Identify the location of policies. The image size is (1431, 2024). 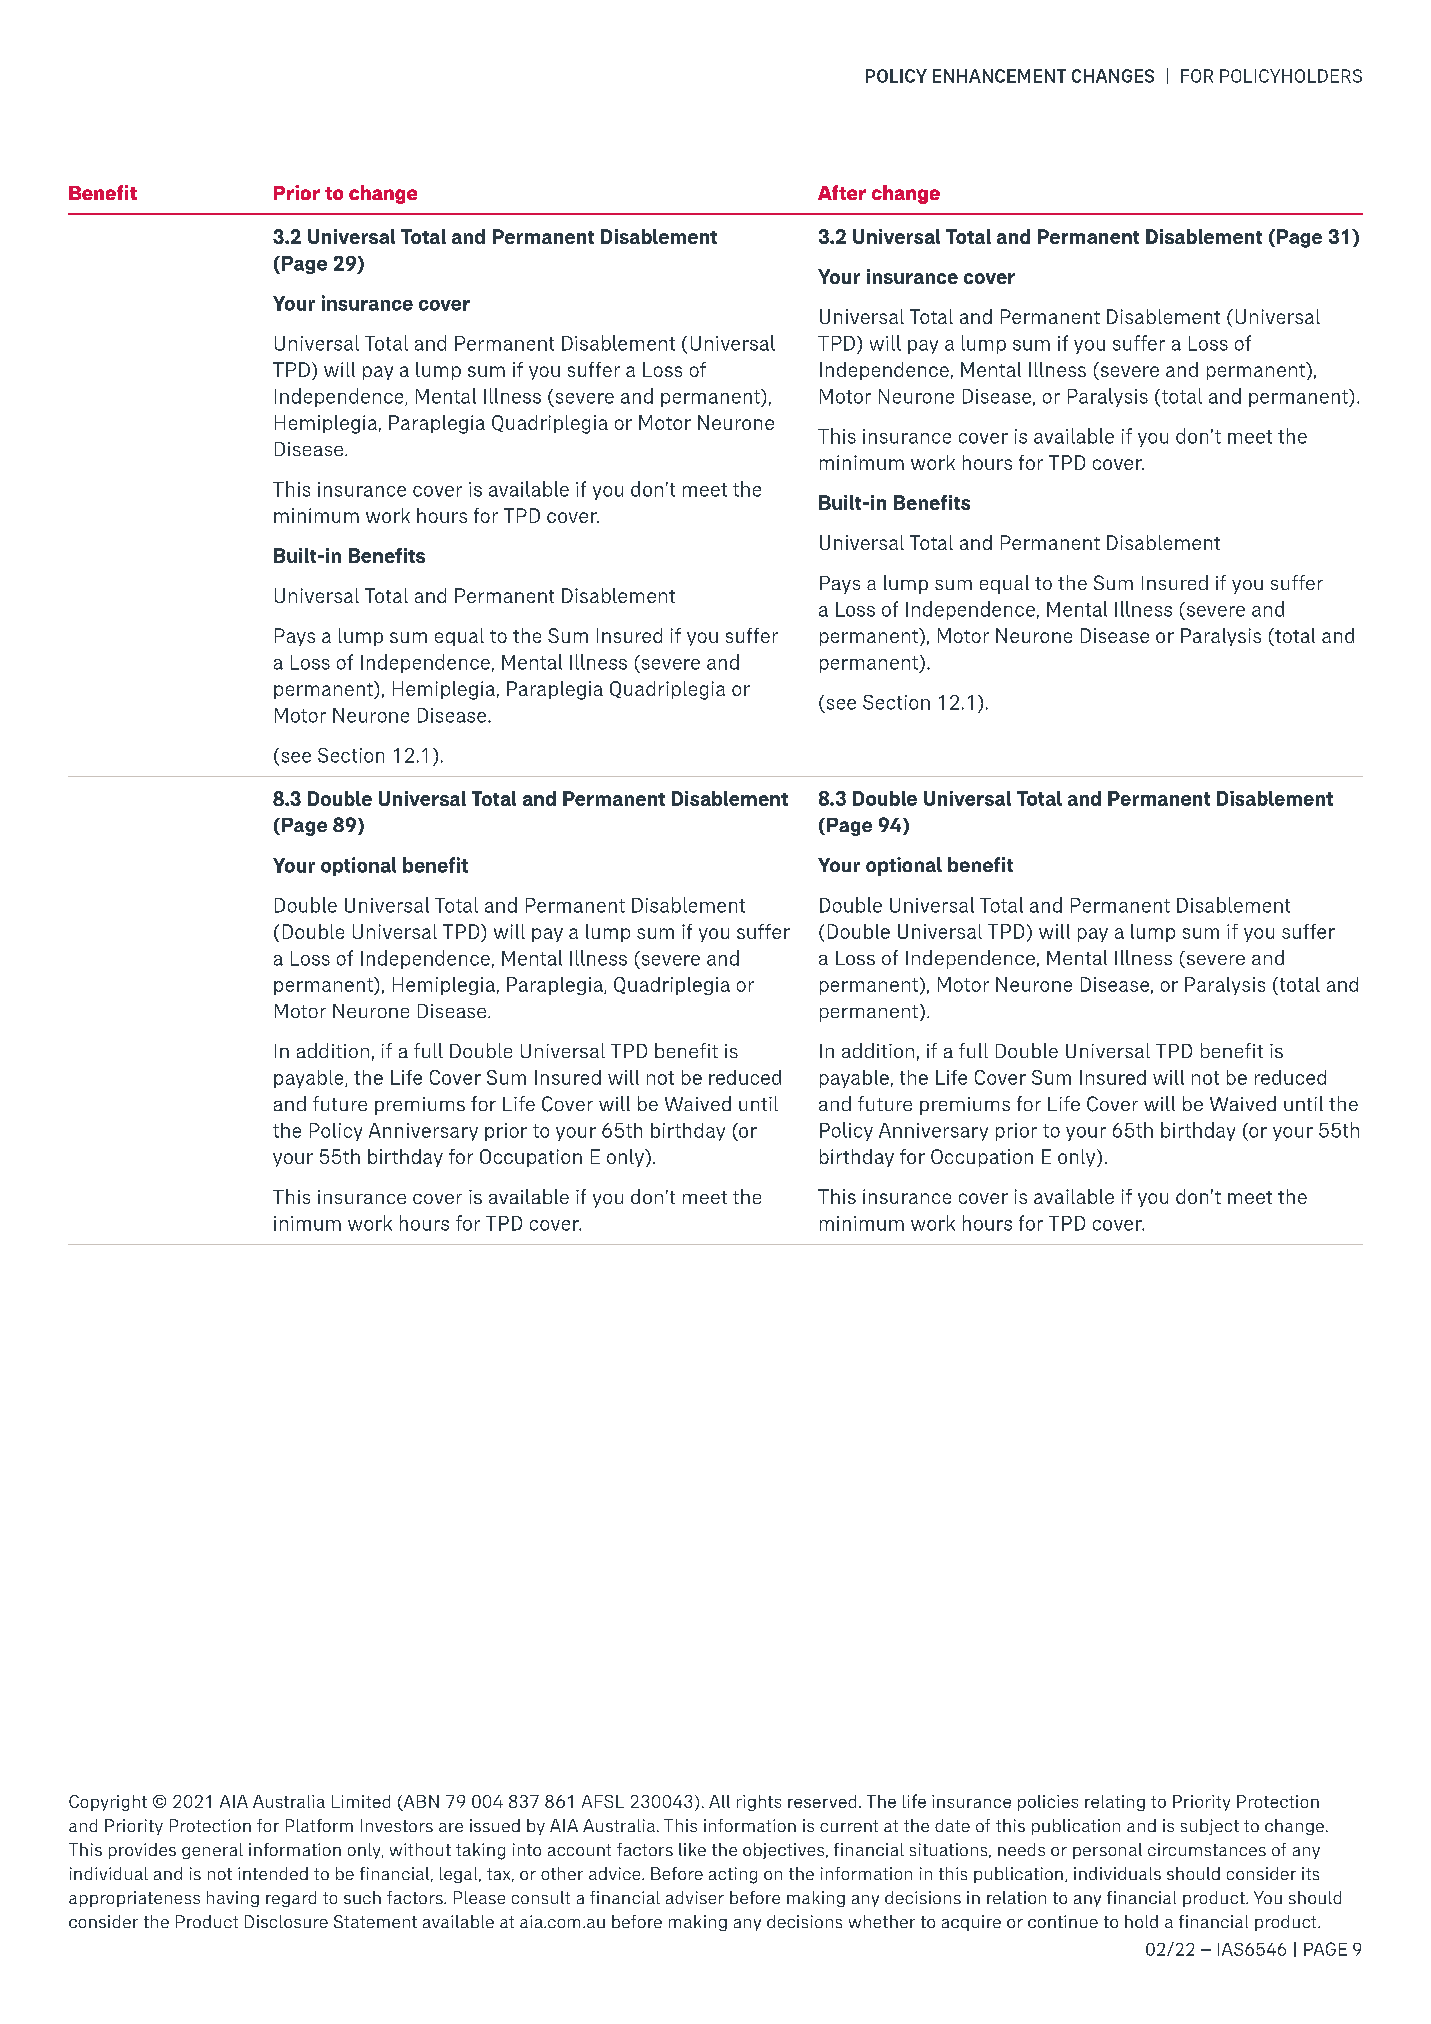
(1048, 1803).
